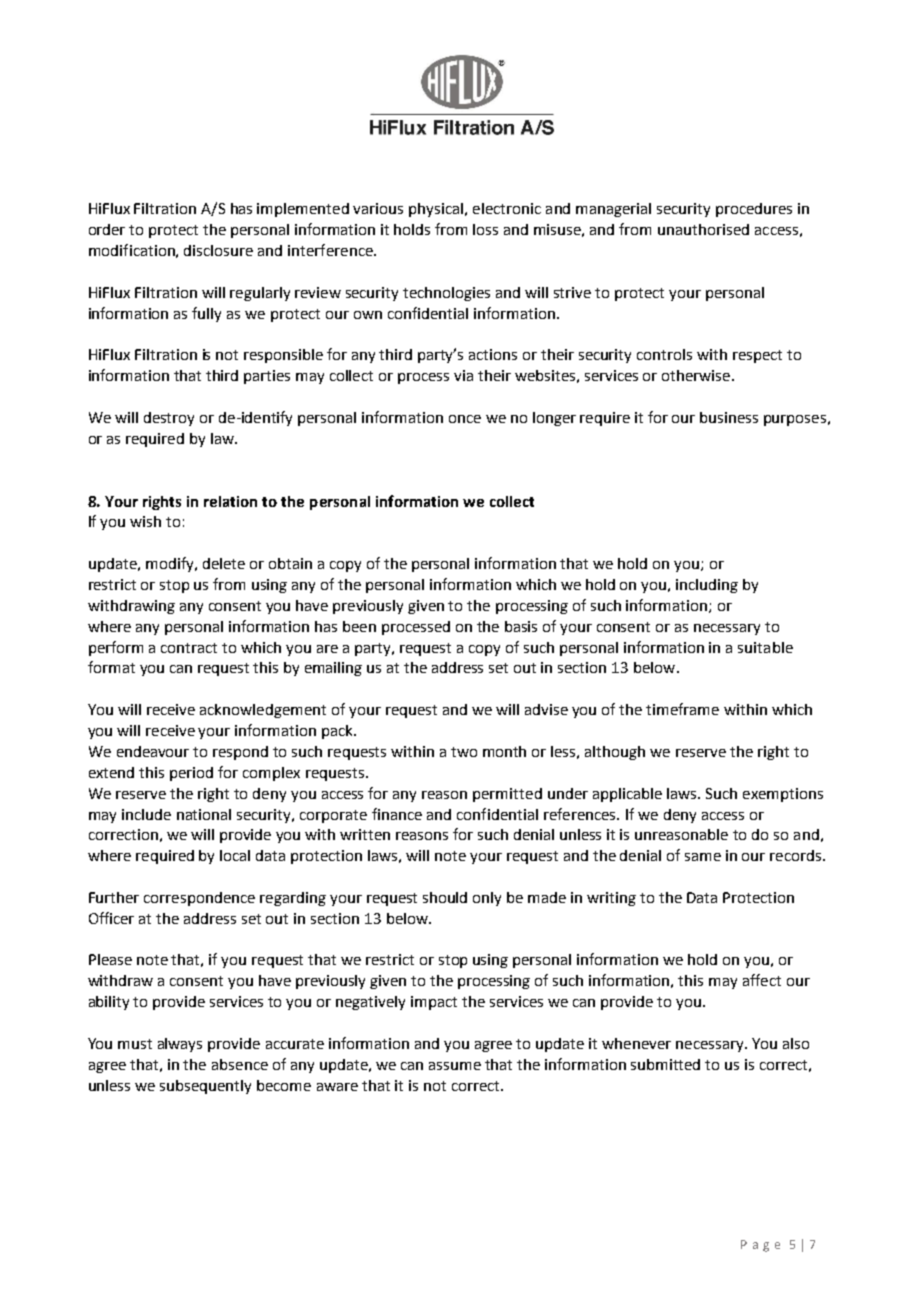  I want to click on once, so click(465, 419).
